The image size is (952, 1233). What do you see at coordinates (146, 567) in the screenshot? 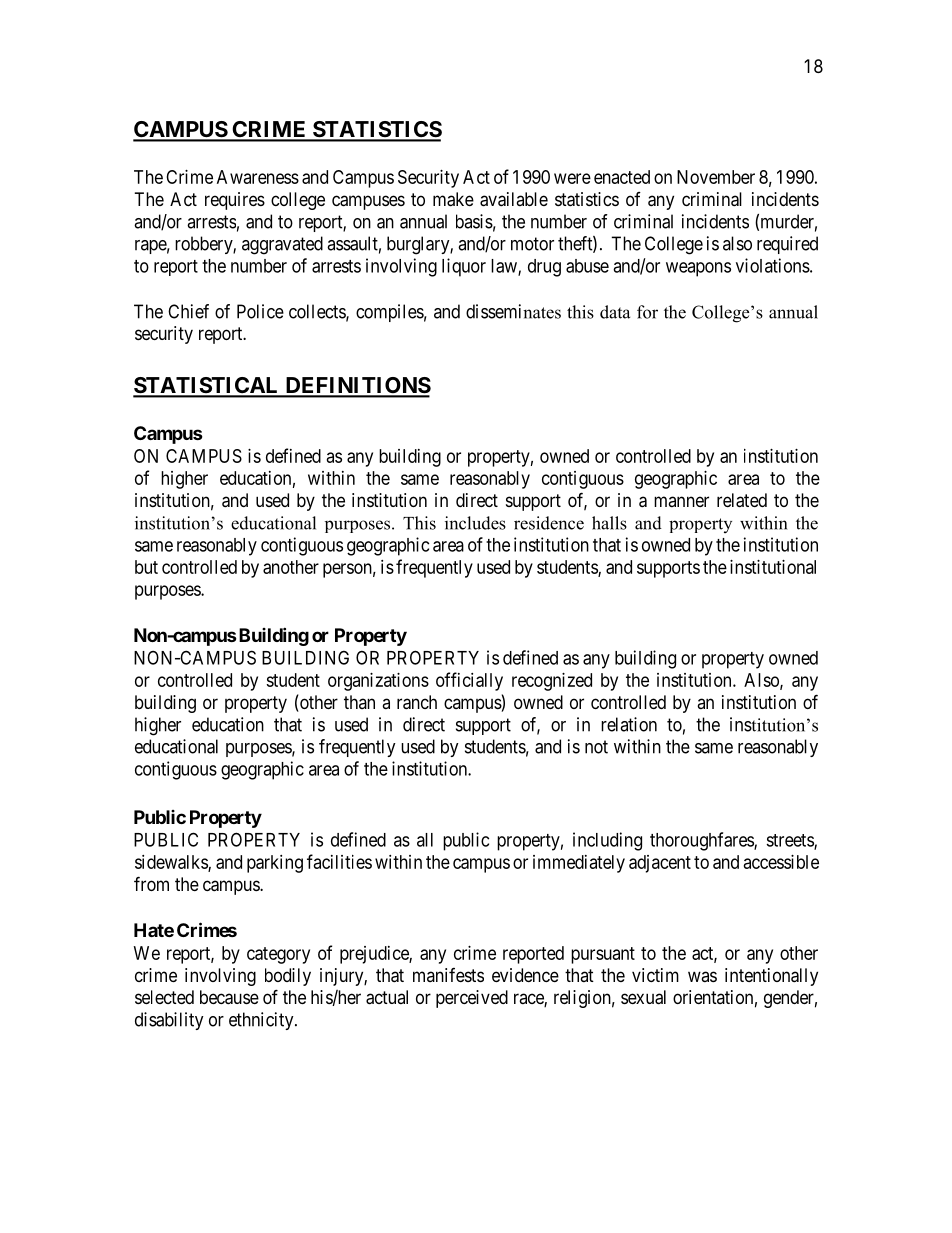
I see `but` at bounding box center [146, 567].
